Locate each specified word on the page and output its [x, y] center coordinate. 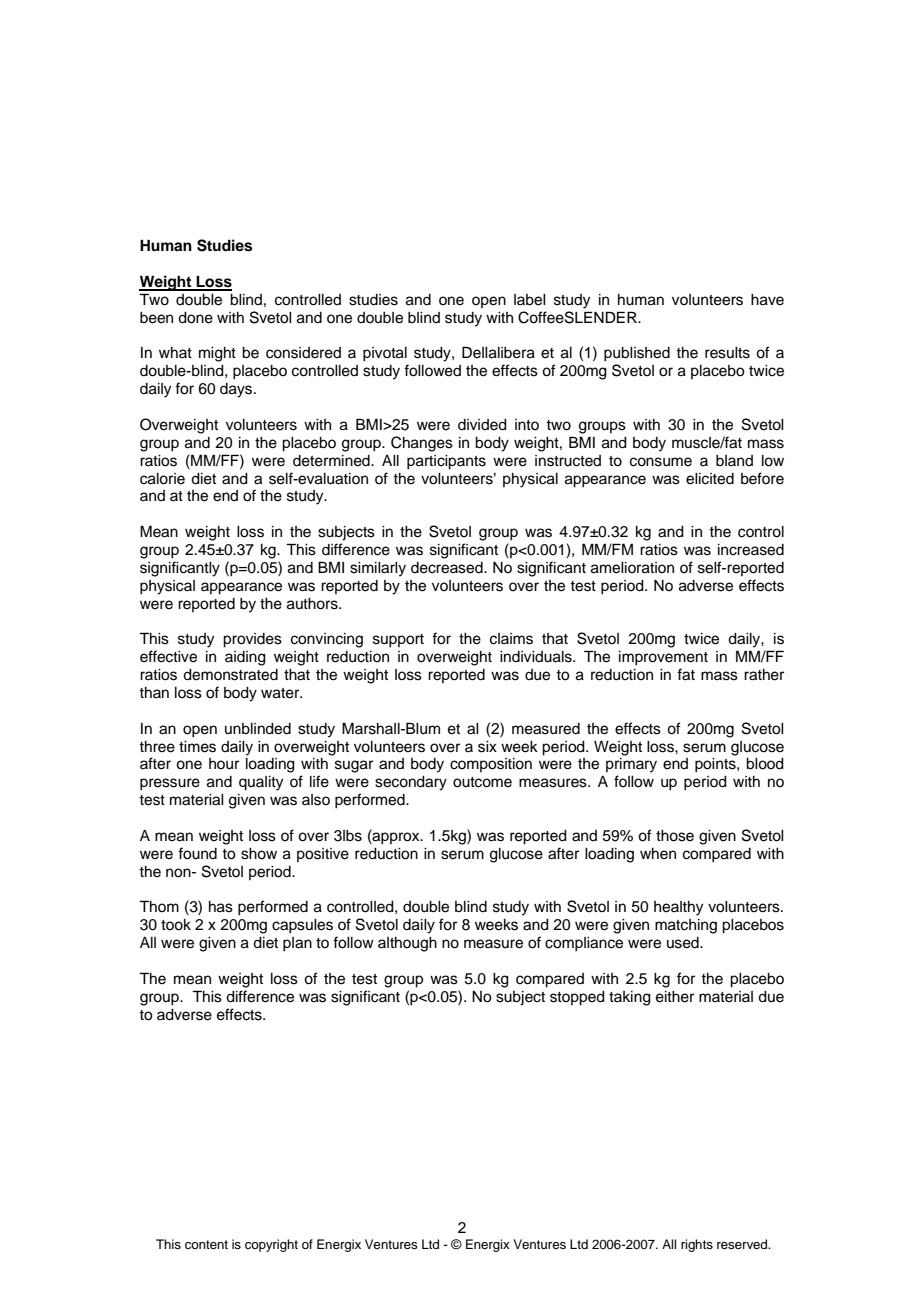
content [206, 1244]
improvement [663, 658]
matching [686, 926]
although [407, 944]
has [221, 907]
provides [252, 640]
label [530, 300]
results [727, 353]
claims [511, 639]
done [195, 318]
